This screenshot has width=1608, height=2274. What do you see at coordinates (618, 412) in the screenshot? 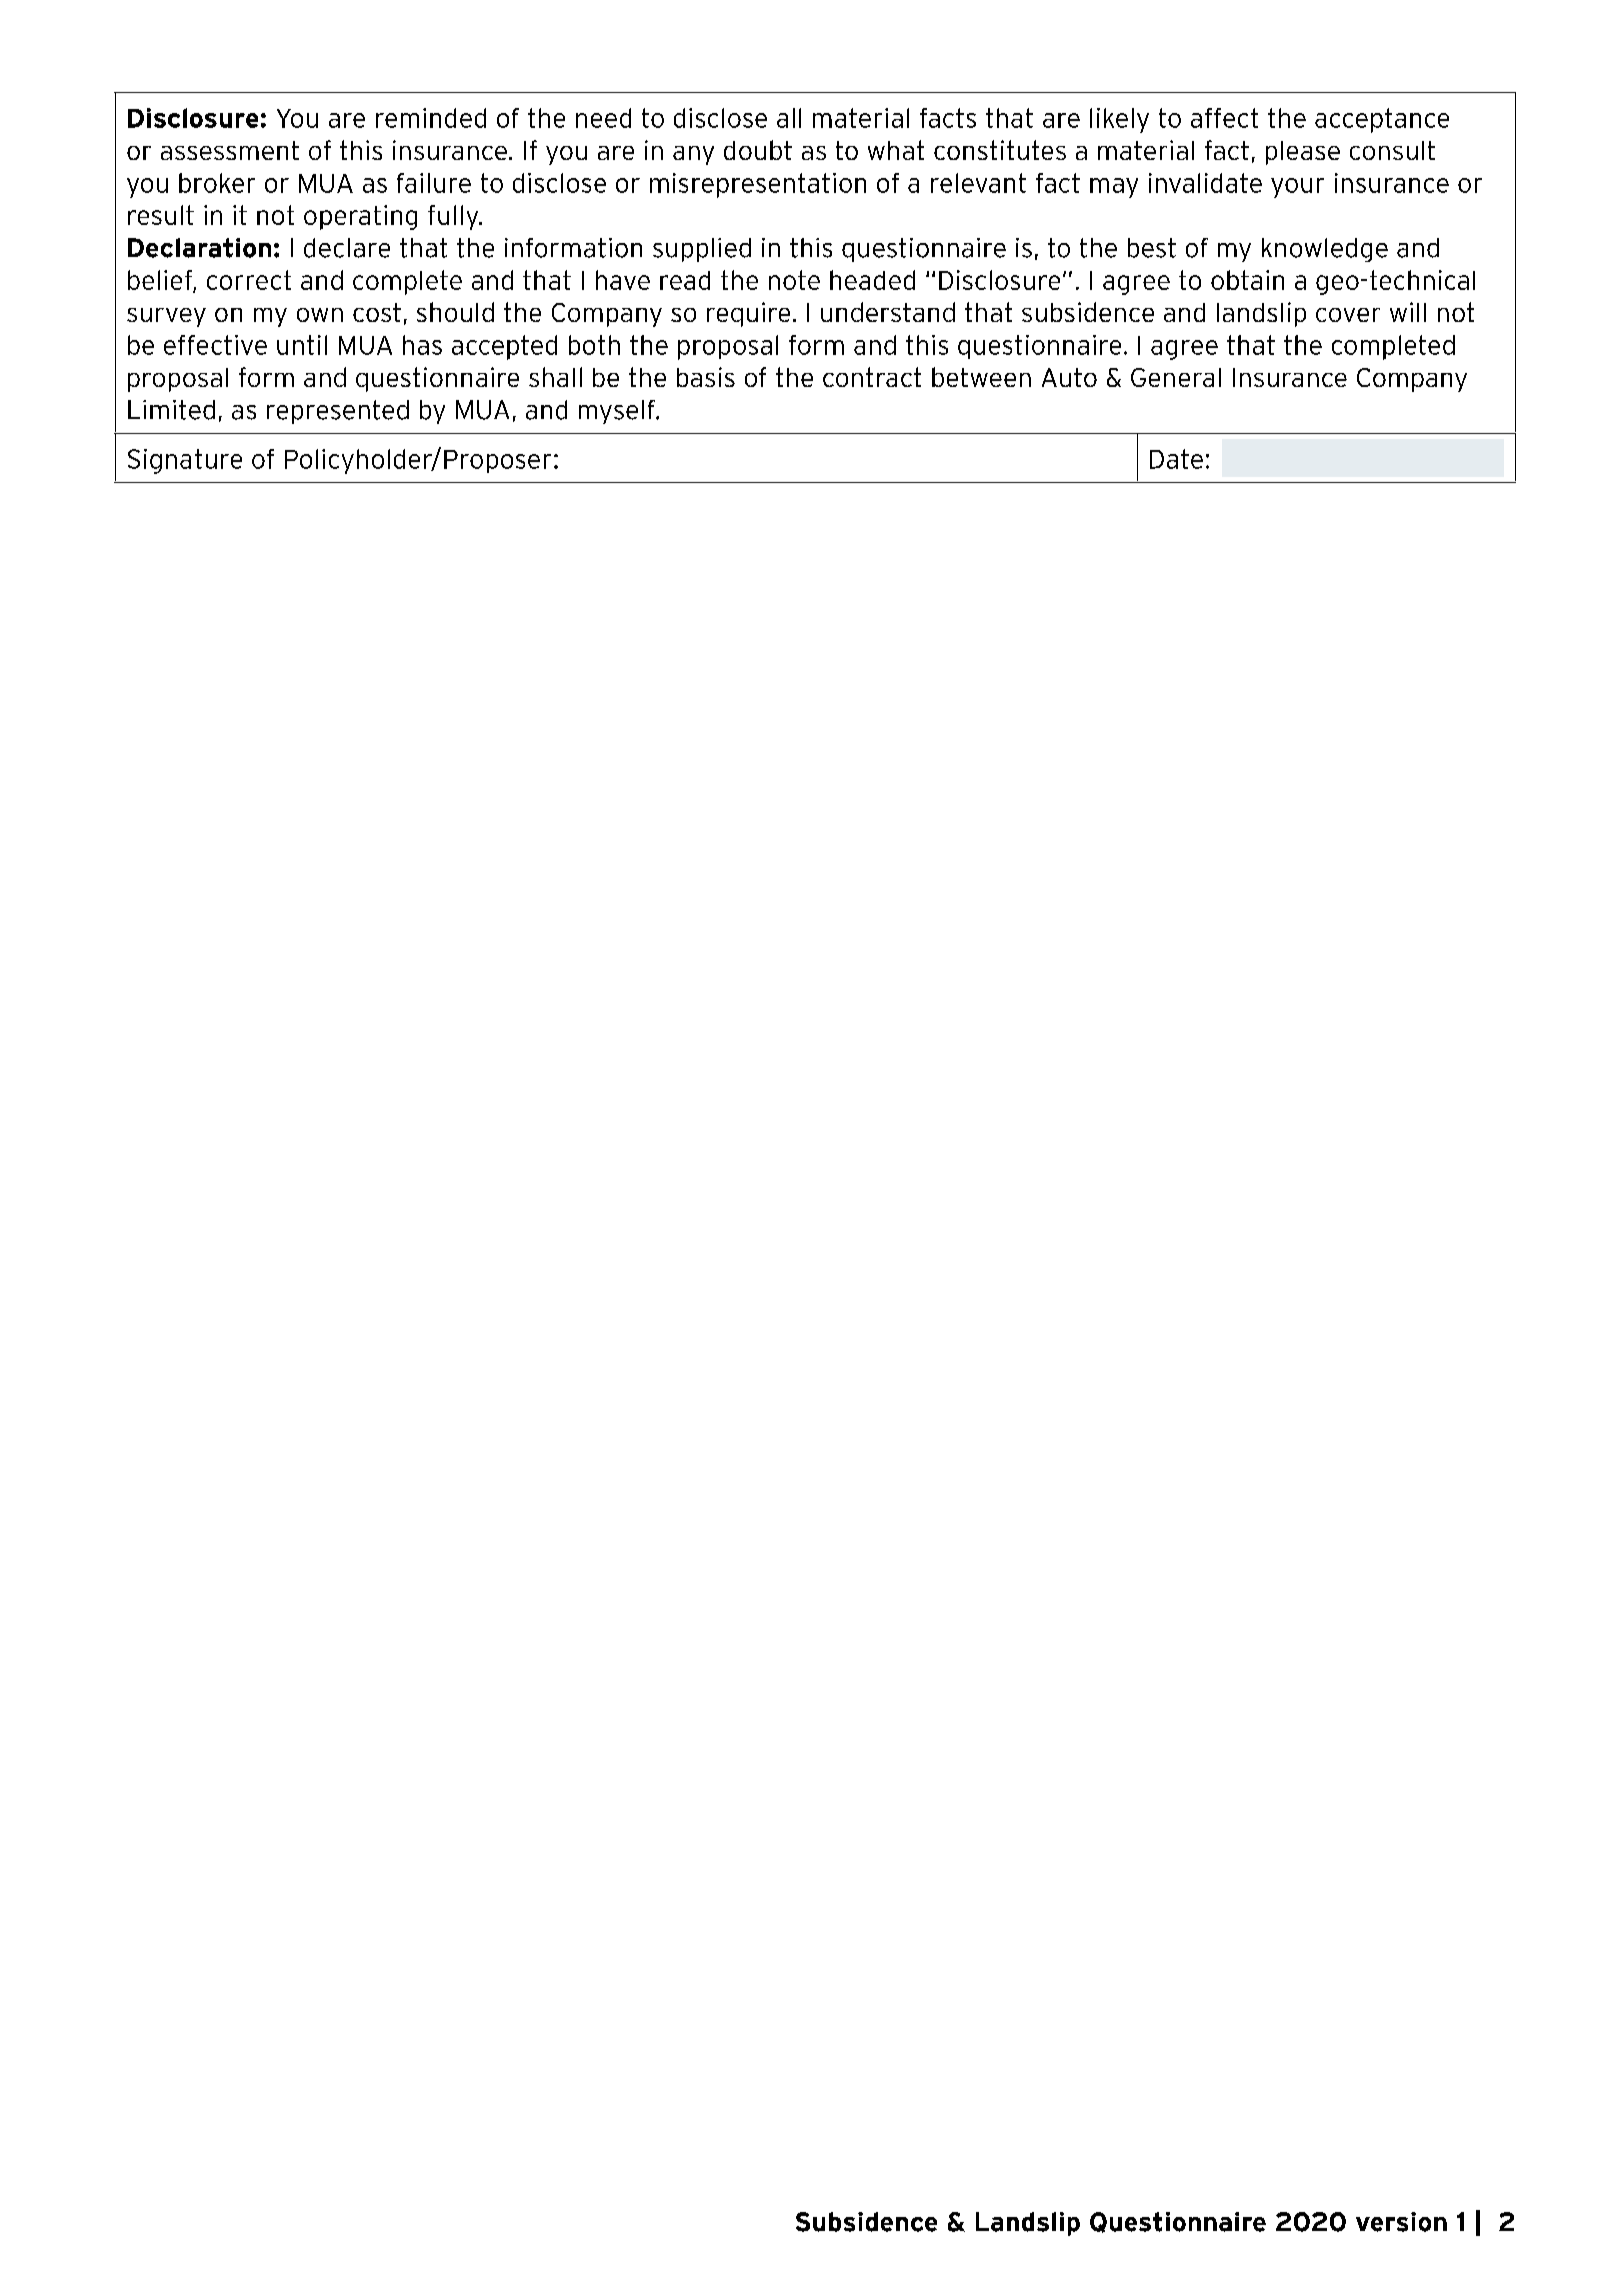
I see `myself` at bounding box center [618, 412].
